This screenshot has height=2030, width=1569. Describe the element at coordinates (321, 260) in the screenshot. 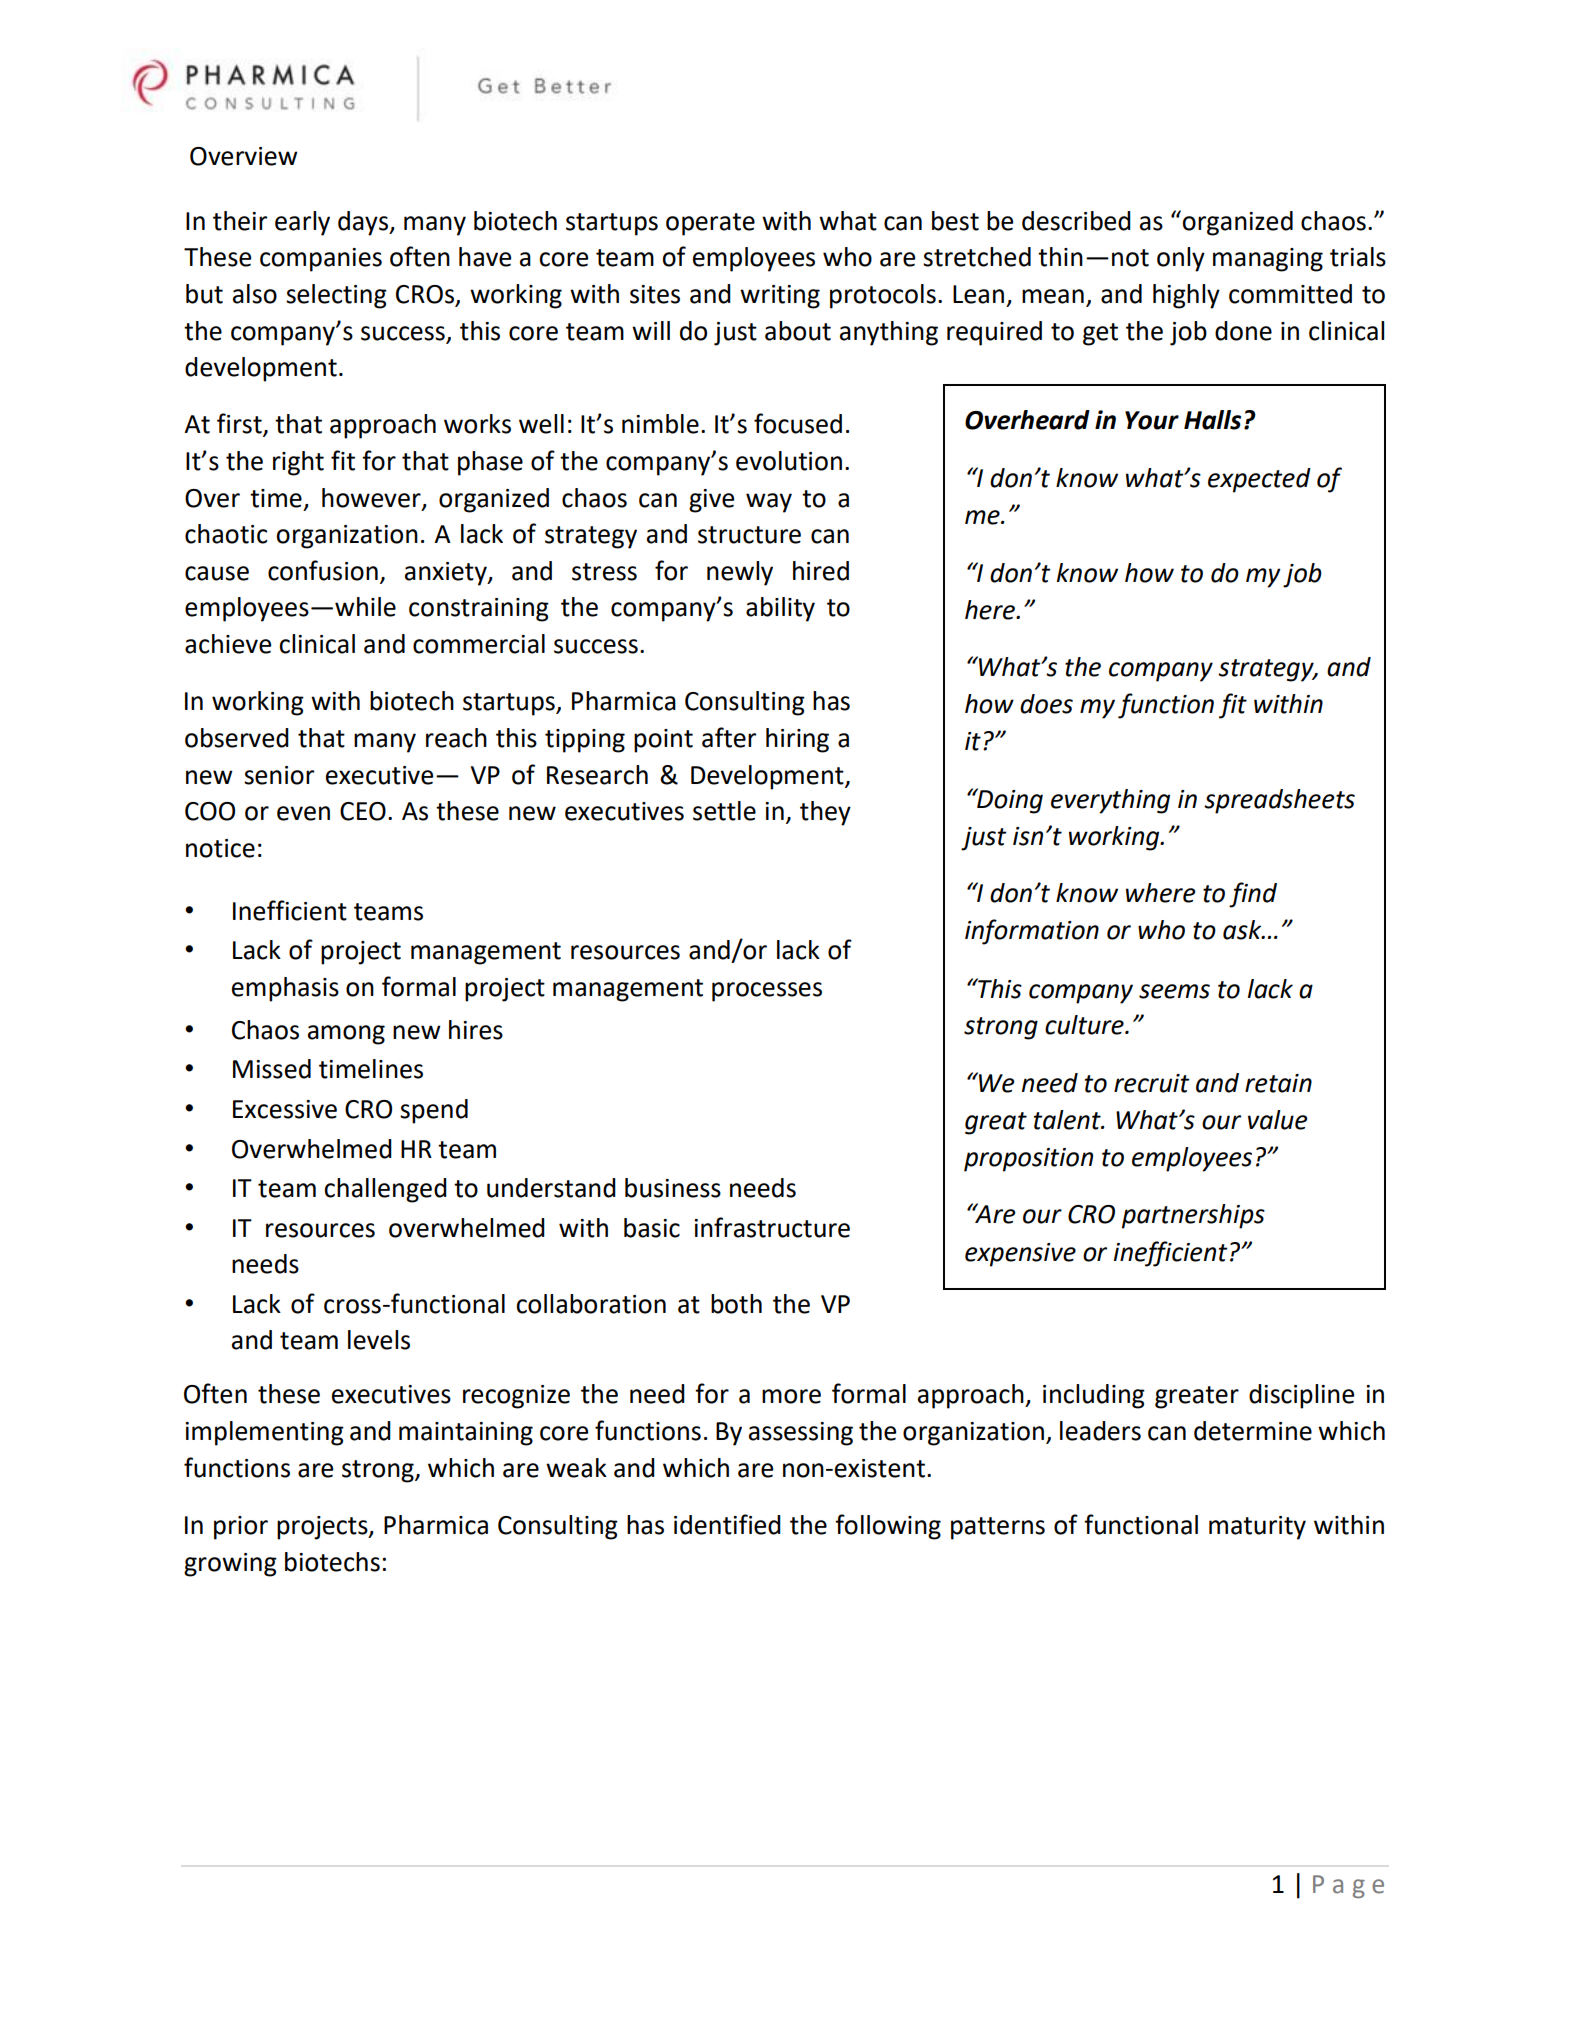

I see `companies` at that location.
